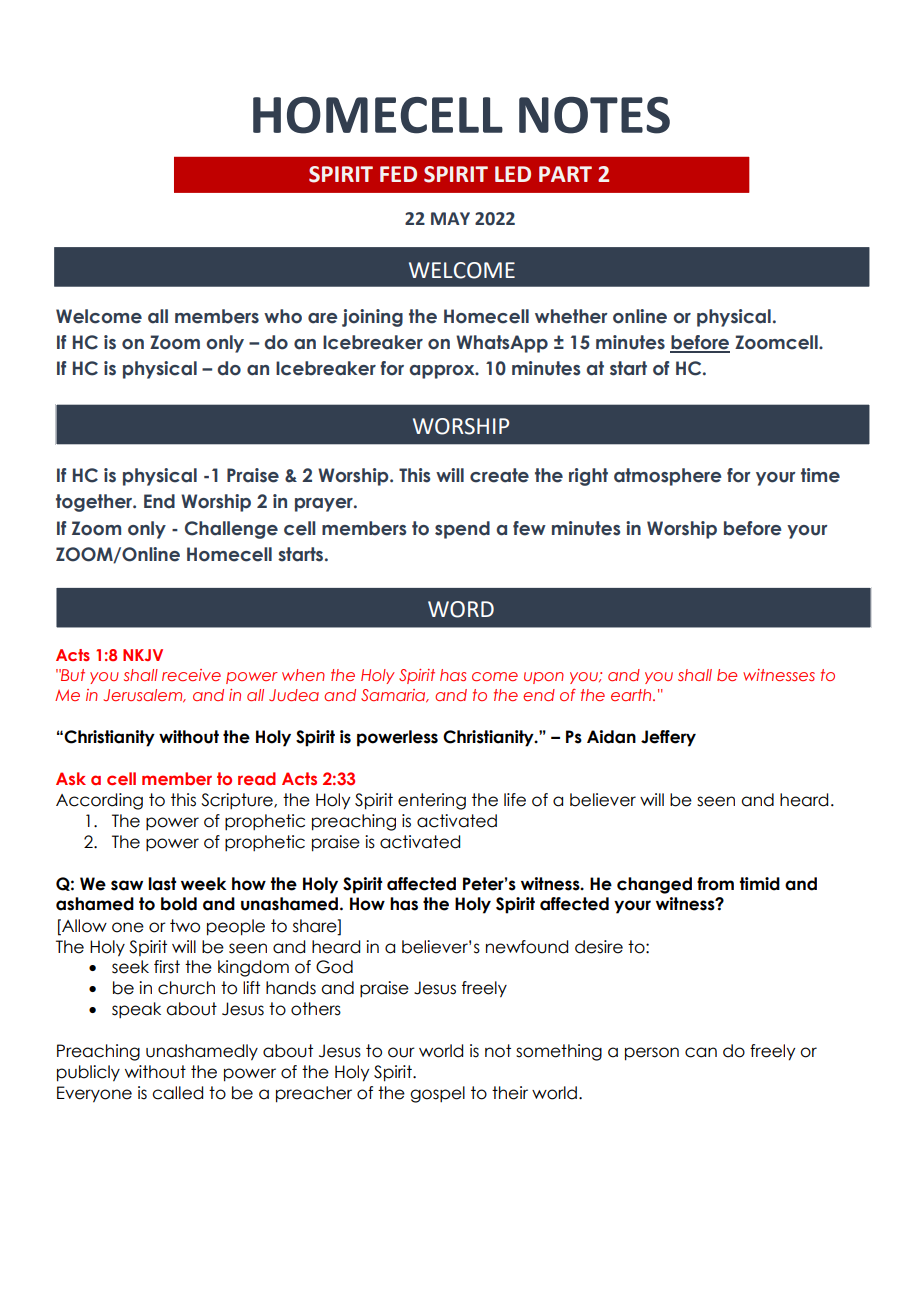 This screenshot has height=1308, width=924. I want to click on Jeffery, so click(668, 738).
